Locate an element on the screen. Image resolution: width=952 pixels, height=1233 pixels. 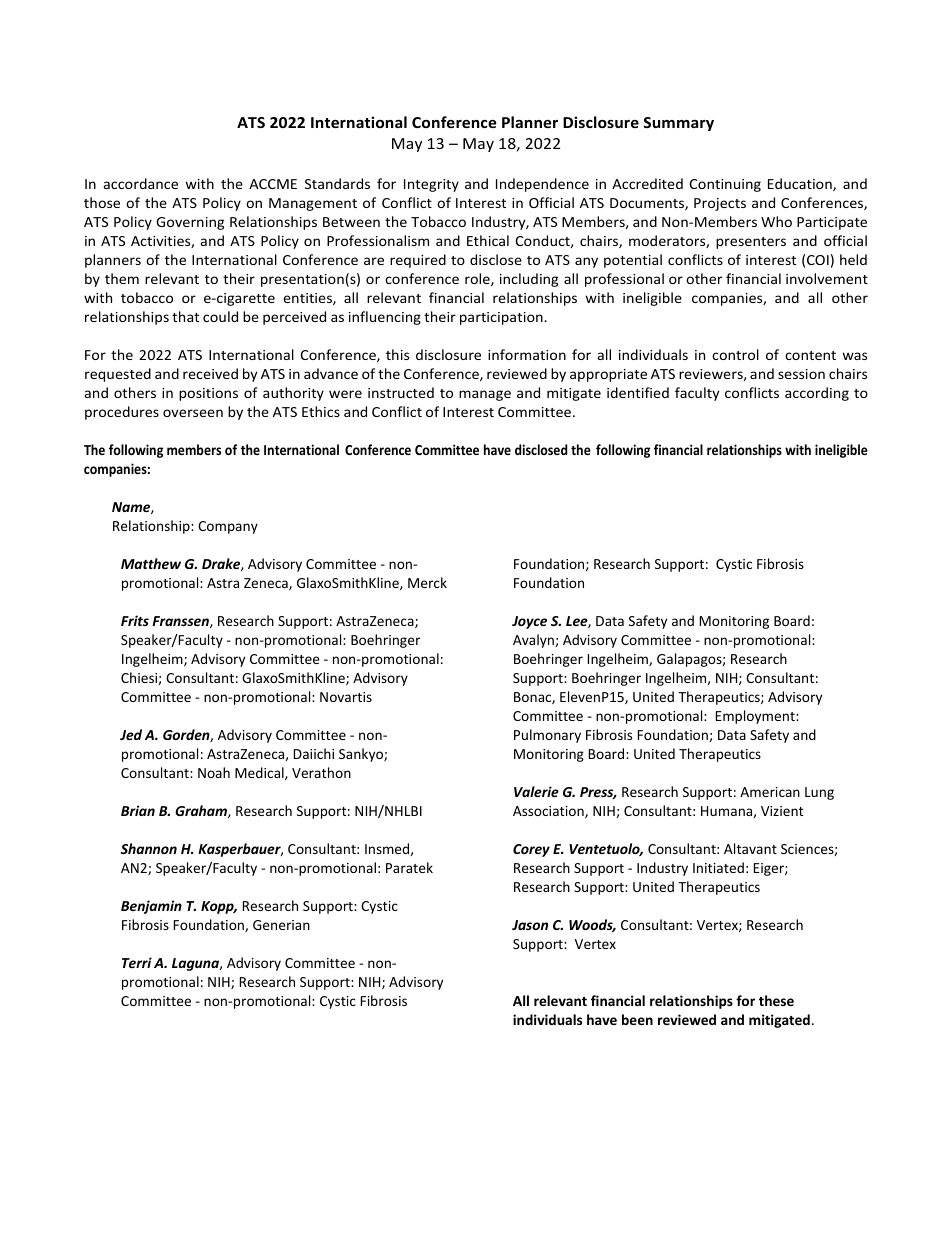
accordance is located at coordinates (141, 183).
